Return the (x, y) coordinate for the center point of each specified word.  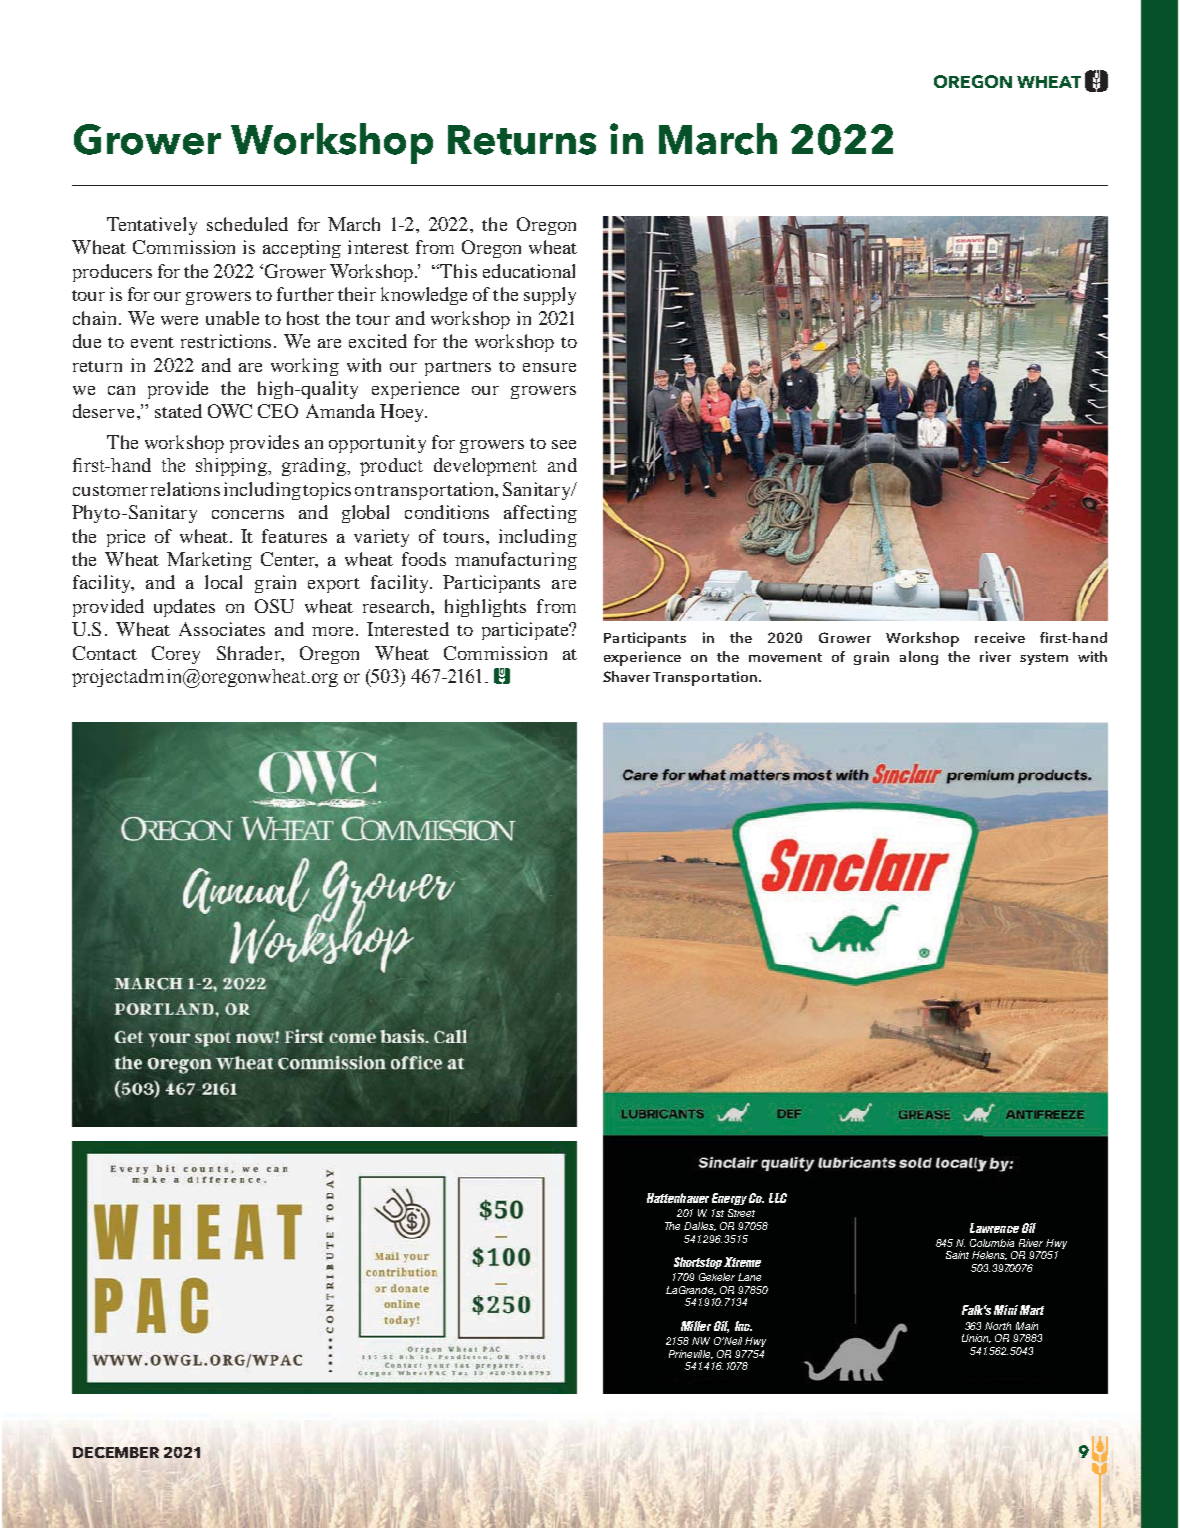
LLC (778, 1198)
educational (529, 271)
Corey (176, 655)
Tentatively (152, 226)
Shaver (626, 676)
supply (550, 296)
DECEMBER (116, 1452)
